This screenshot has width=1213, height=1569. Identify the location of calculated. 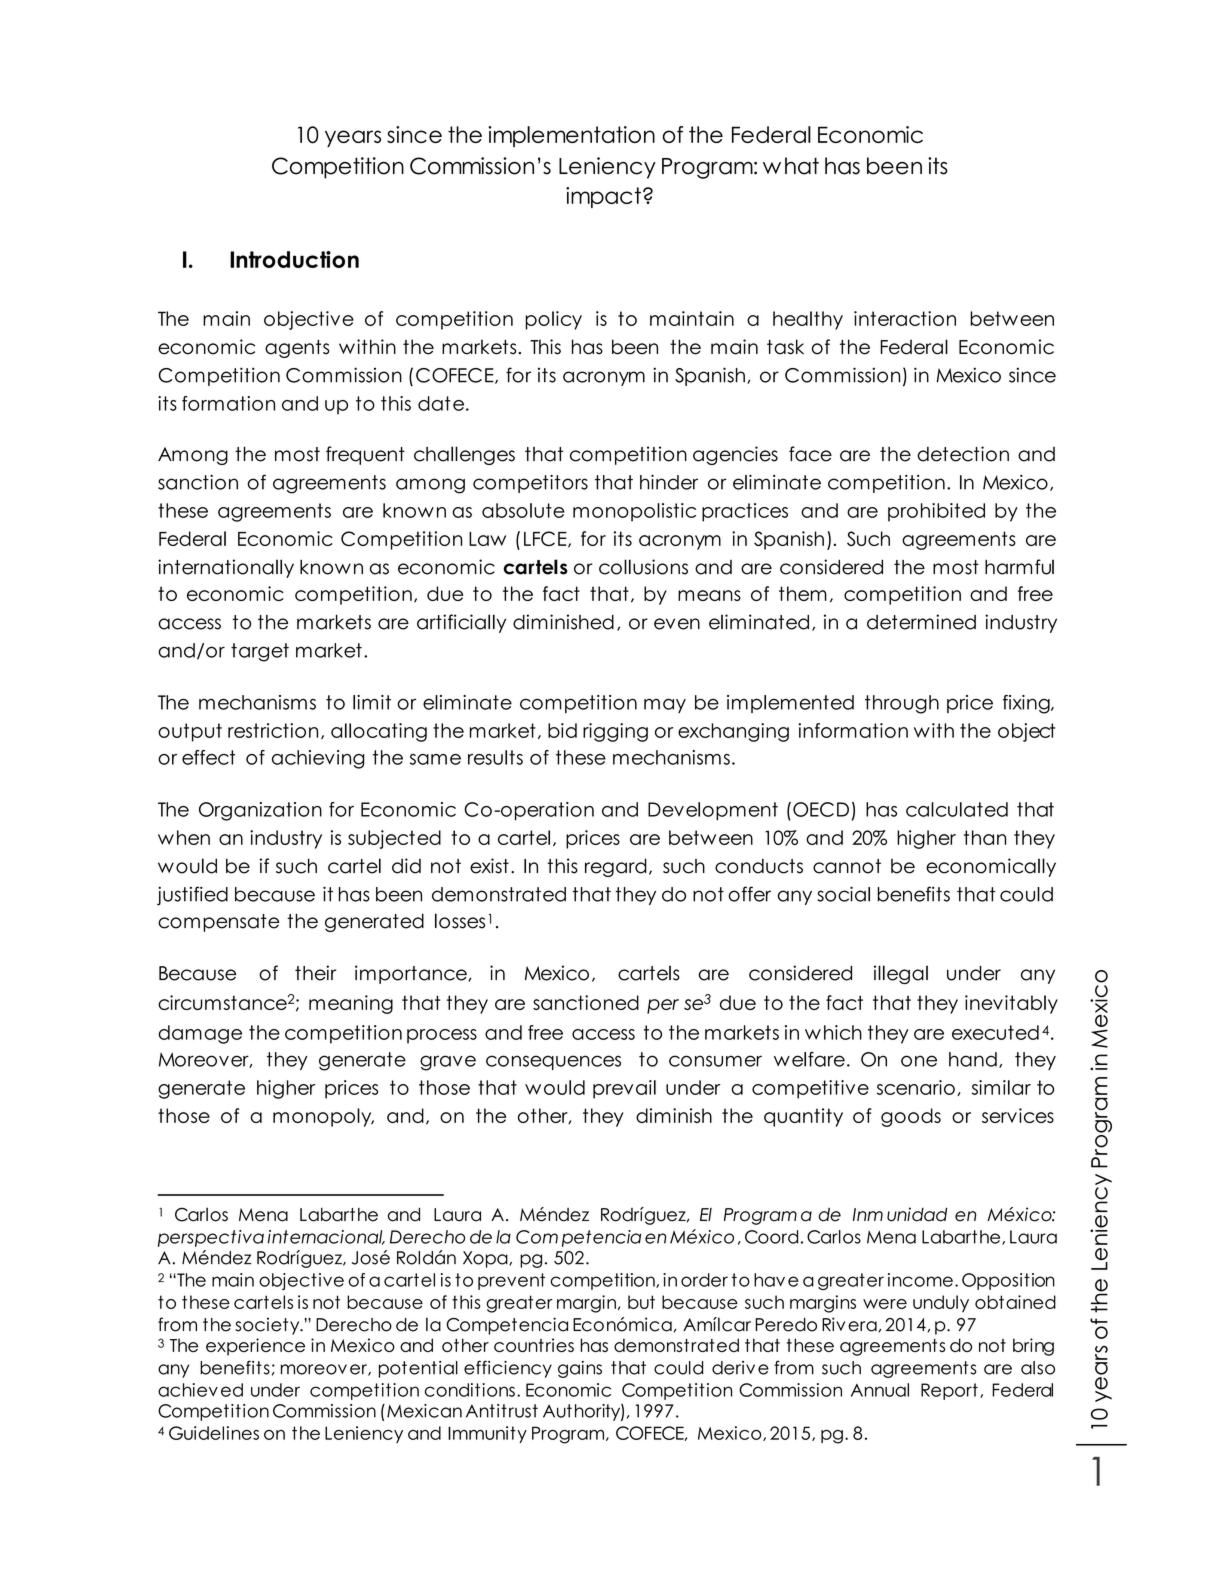
(957, 809).
